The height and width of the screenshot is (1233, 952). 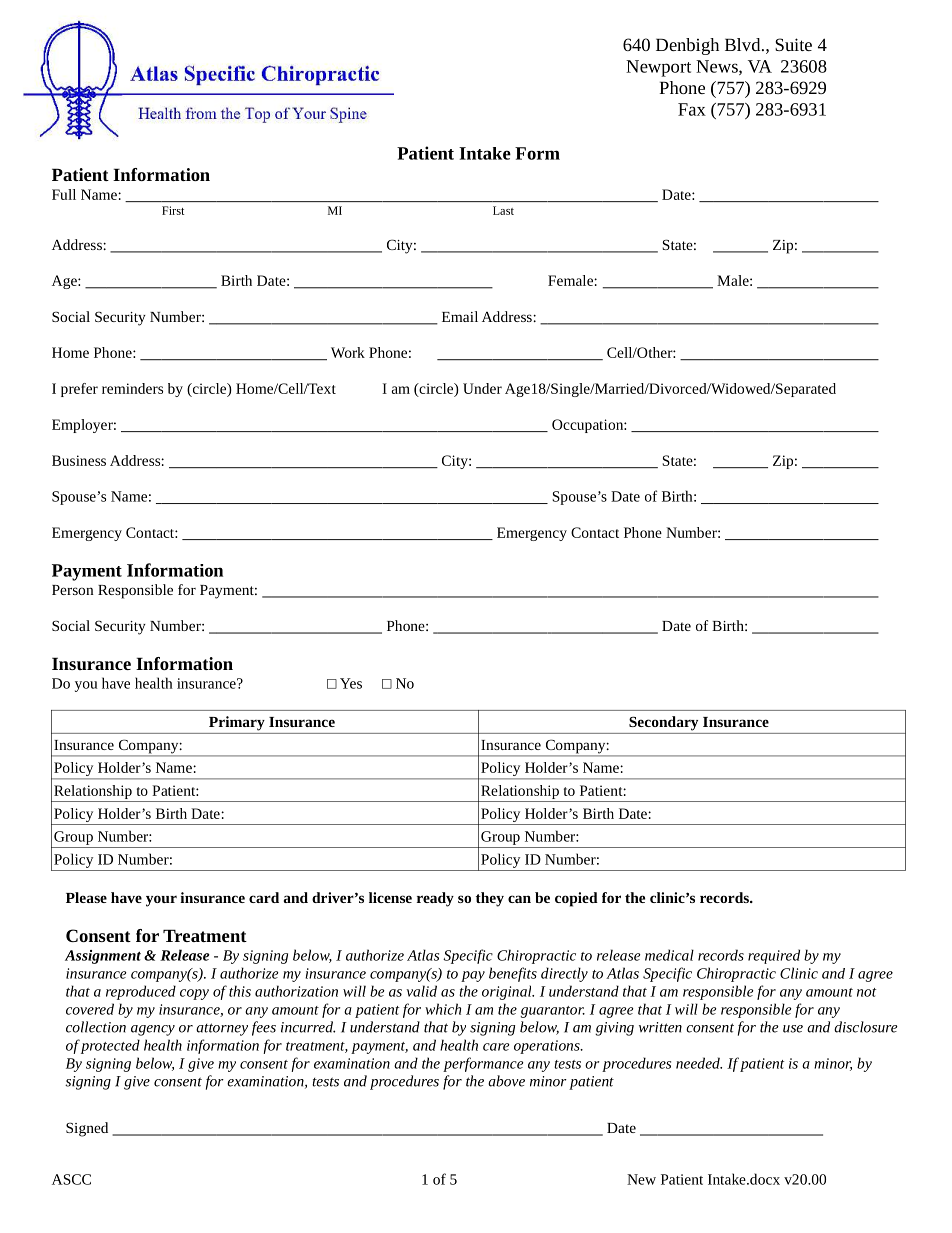 I want to click on they, so click(x=490, y=899).
